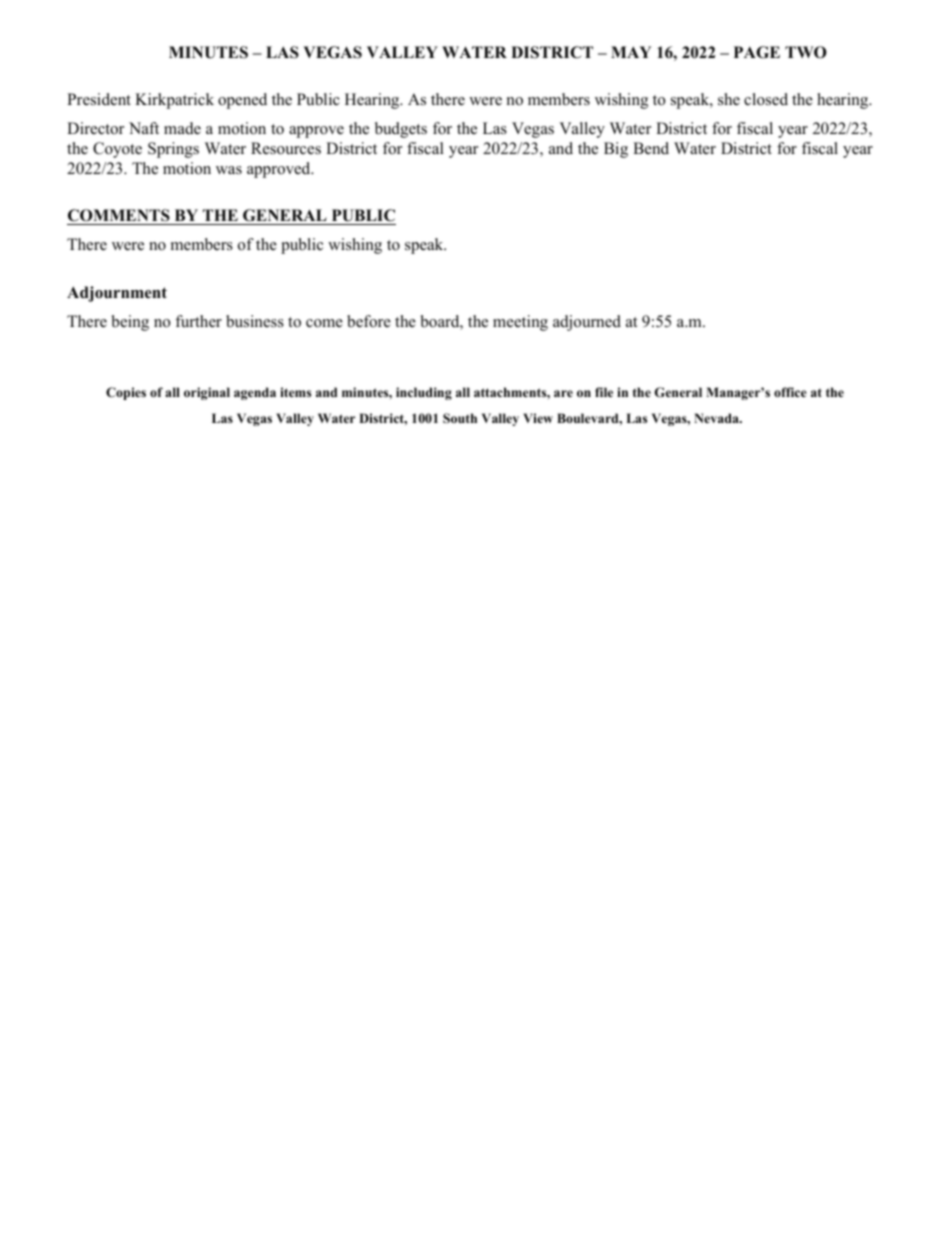 Image resolution: width=952 pixels, height=1233 pixels. I want to click on further, so click(198, 321).
